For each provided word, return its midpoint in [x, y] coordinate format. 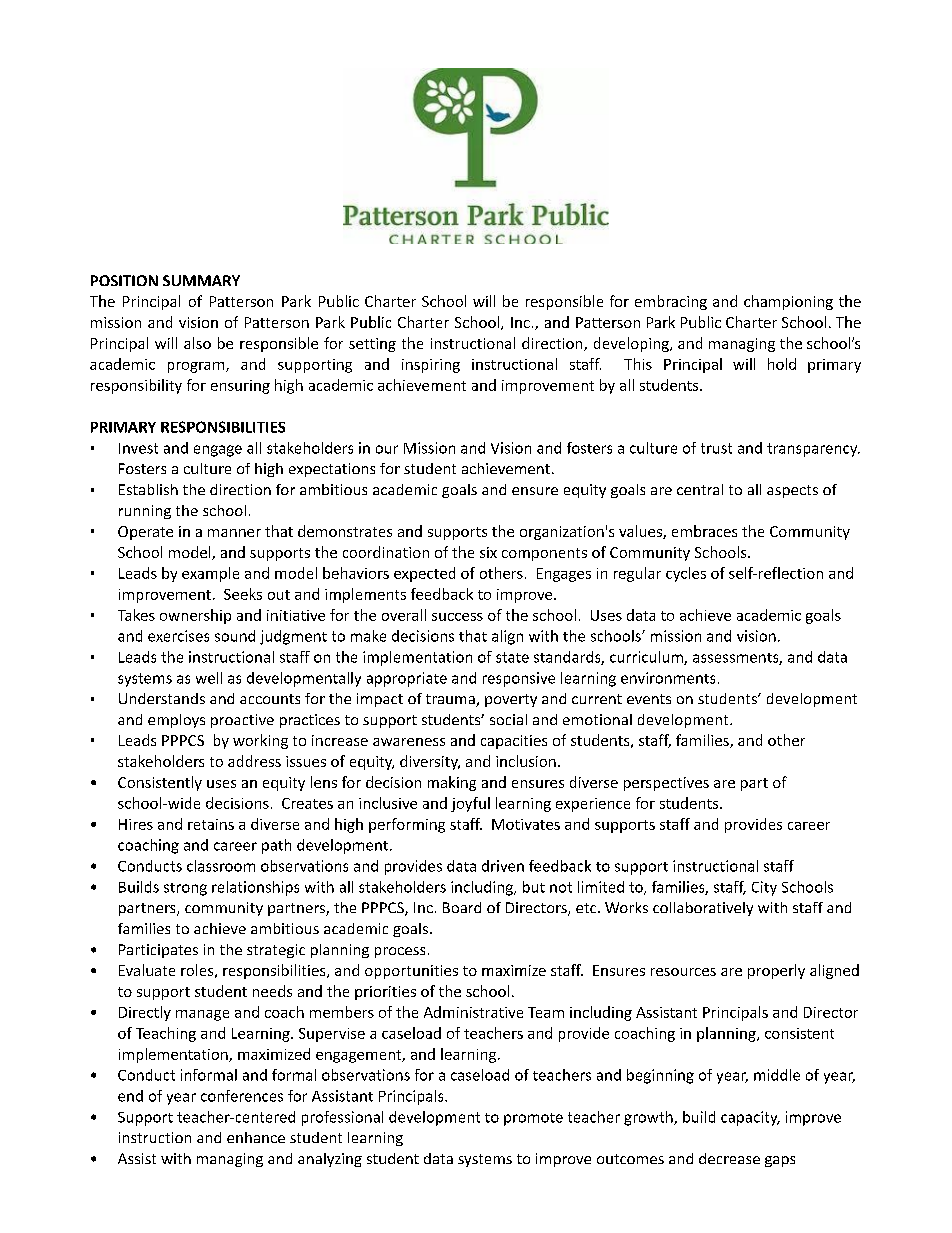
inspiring [431, 366]
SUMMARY [201, 280]
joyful [470, 804]
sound [235, 636]
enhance [256, 1137]
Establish [148, 489]
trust [716, 448]
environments [668, 678]
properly [776, 971]
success [457, 617]
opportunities [411, 972]
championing [788, 302]
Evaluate [147, 970]
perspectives [666, 784]
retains [211, 824]
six [488, 552]
